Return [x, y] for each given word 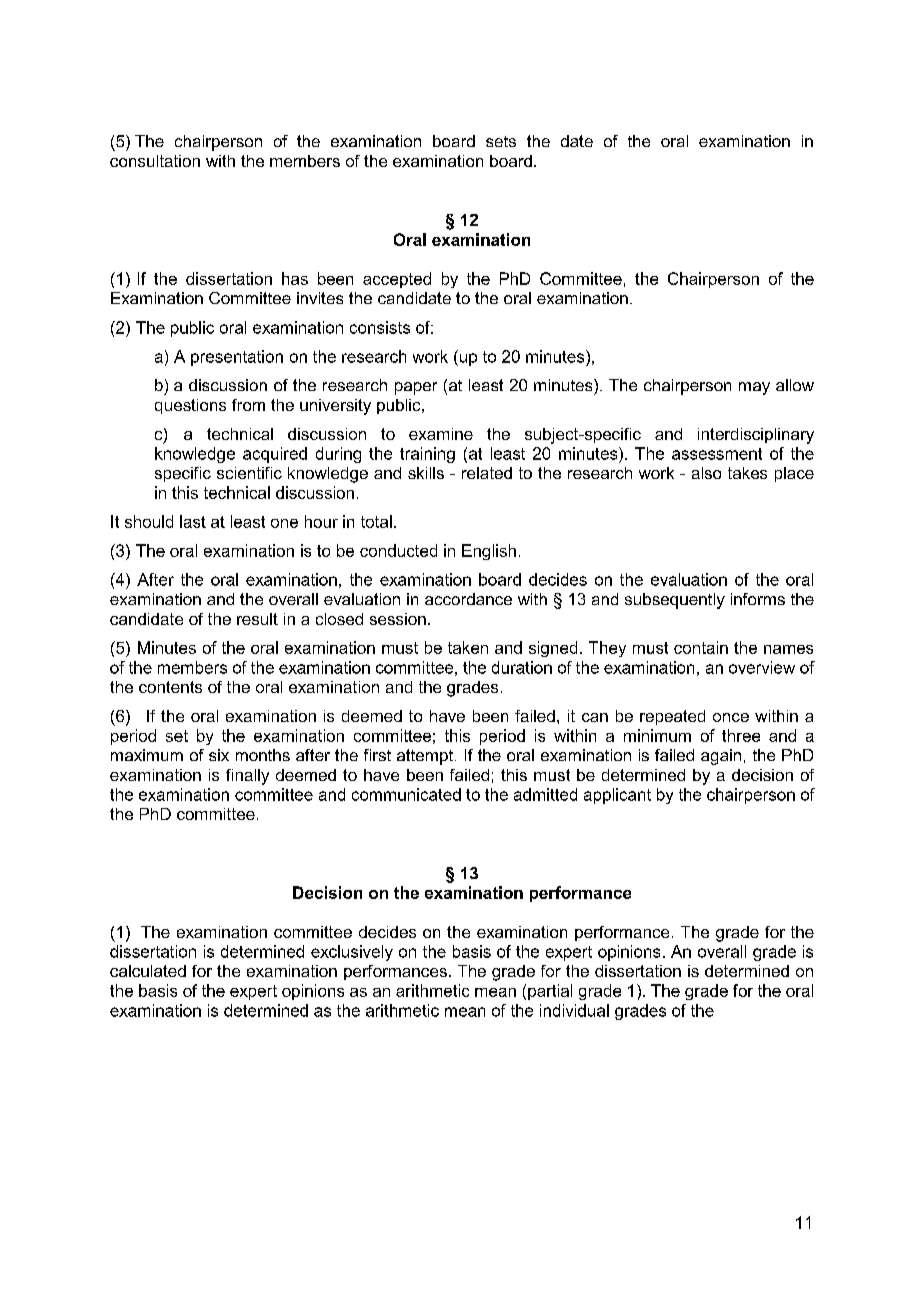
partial [550, 992]
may [754, 388]
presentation [237, 358]
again [721, 757]
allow [795, 385]
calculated [148, 971]
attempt [426, 757]
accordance [468, 599]
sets [501, 141]
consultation [155, 161]
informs [758, 599]
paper [416, 388]
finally [247, 777]
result [257, 619]
